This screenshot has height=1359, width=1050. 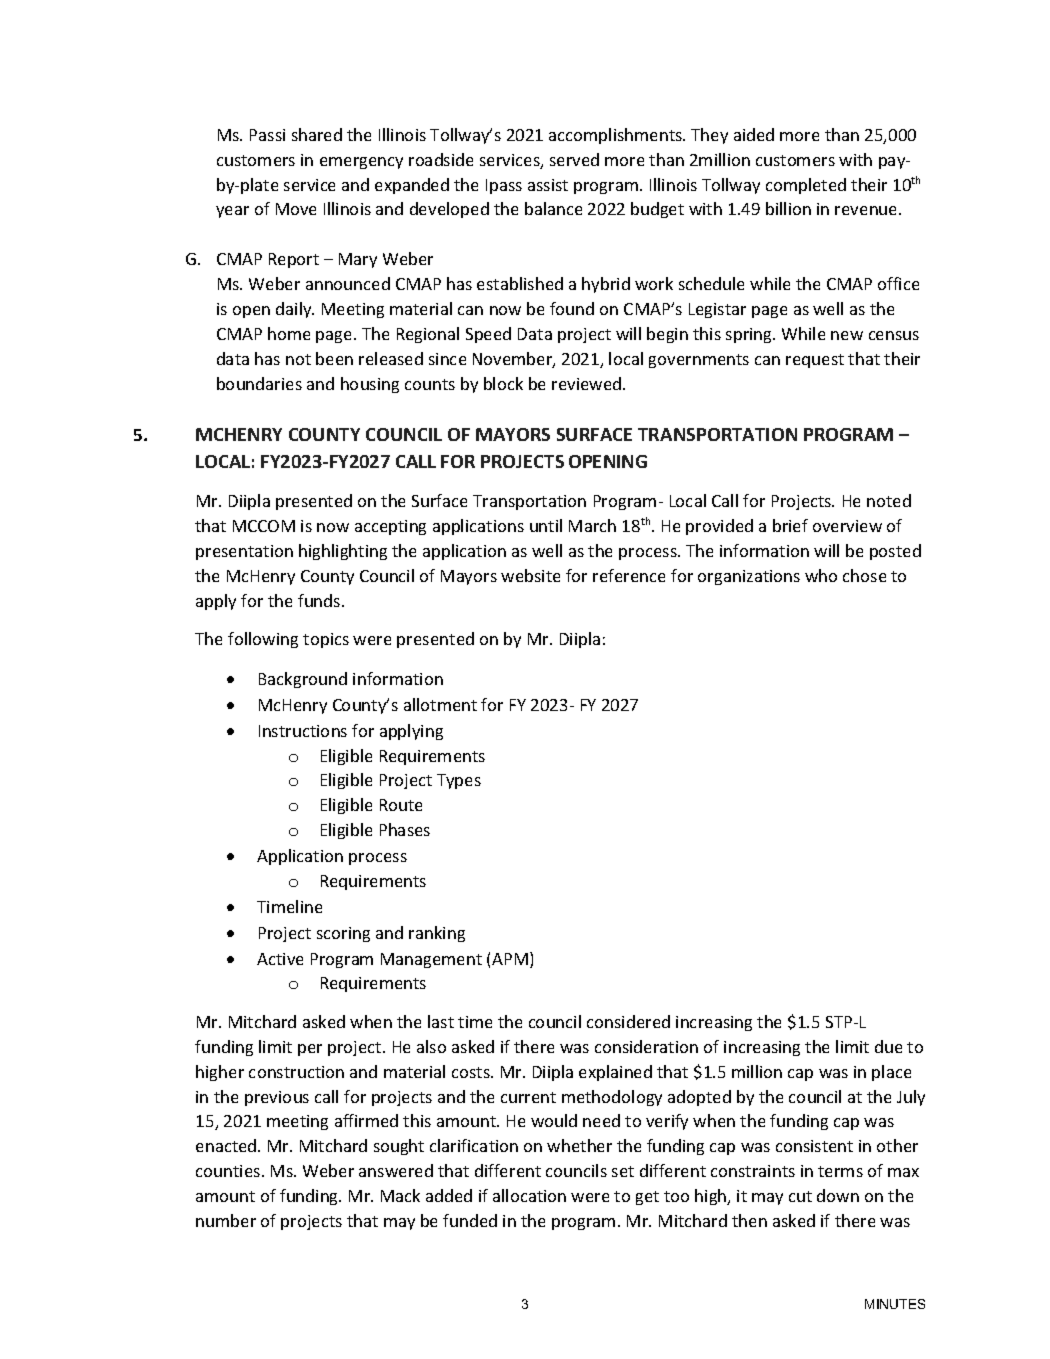 What do you see at coordinates (226, 1220) in the screenshot?
I see `number` at bounding box center [226, 1220].
